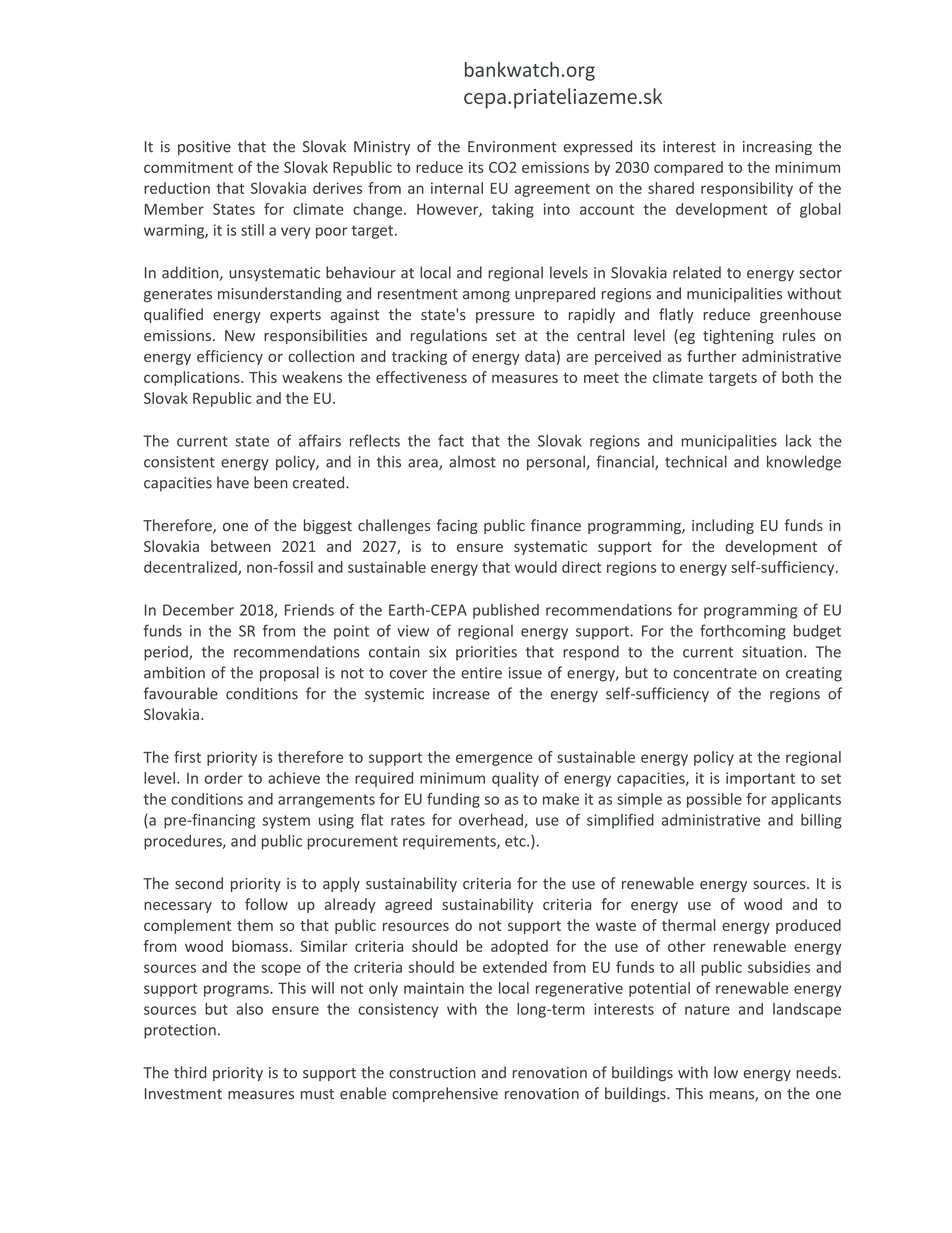 The height and width of the screenshot is (1233, 952). Describe the element at coordinates (198, 610) in the screenshot. I see `December` at that location.
